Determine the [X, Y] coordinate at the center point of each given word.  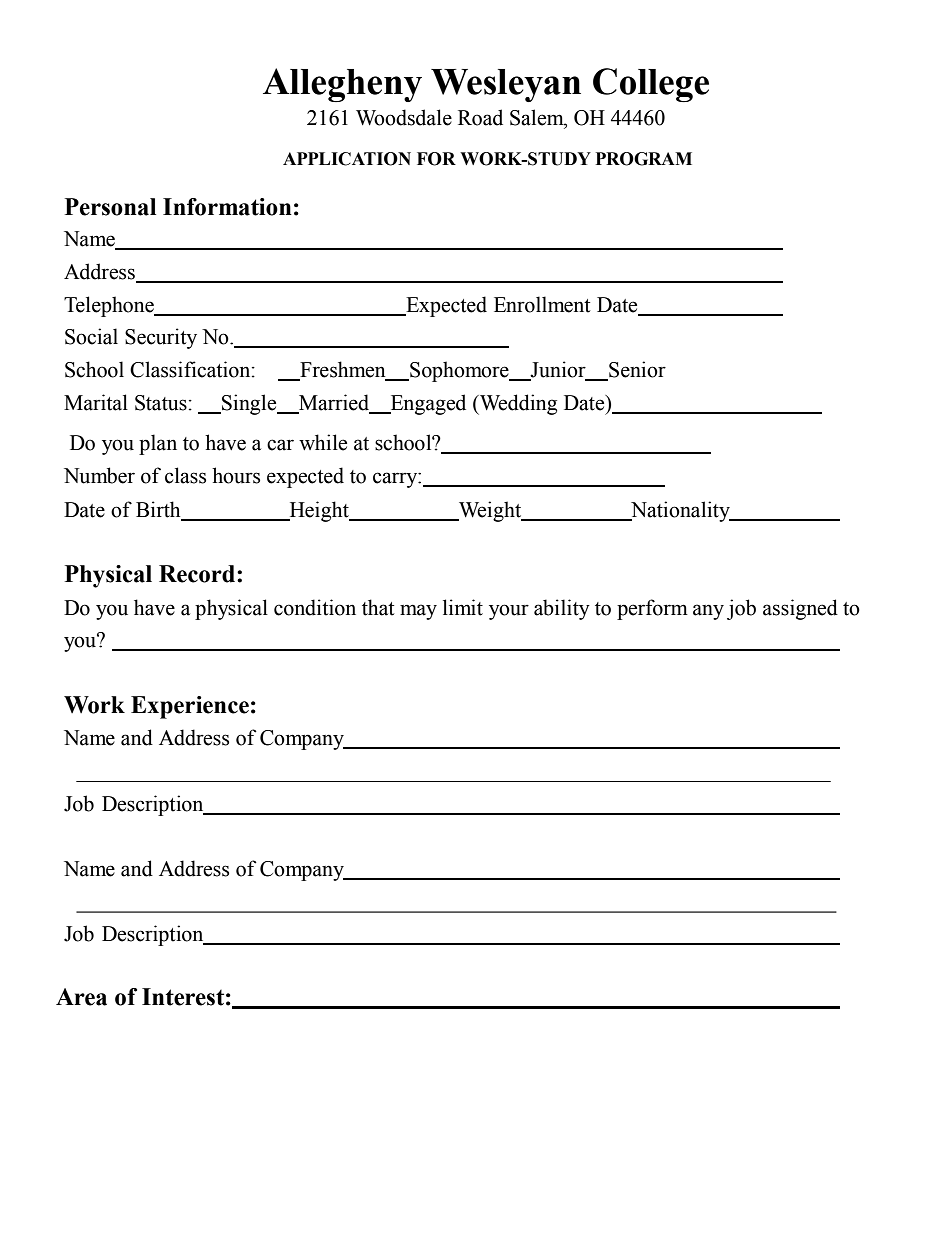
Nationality [680, 511]
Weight [490, 511]
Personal [110, 207]
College [651, 85]
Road [480, 117]
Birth [158, 509]
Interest [183, 997]
